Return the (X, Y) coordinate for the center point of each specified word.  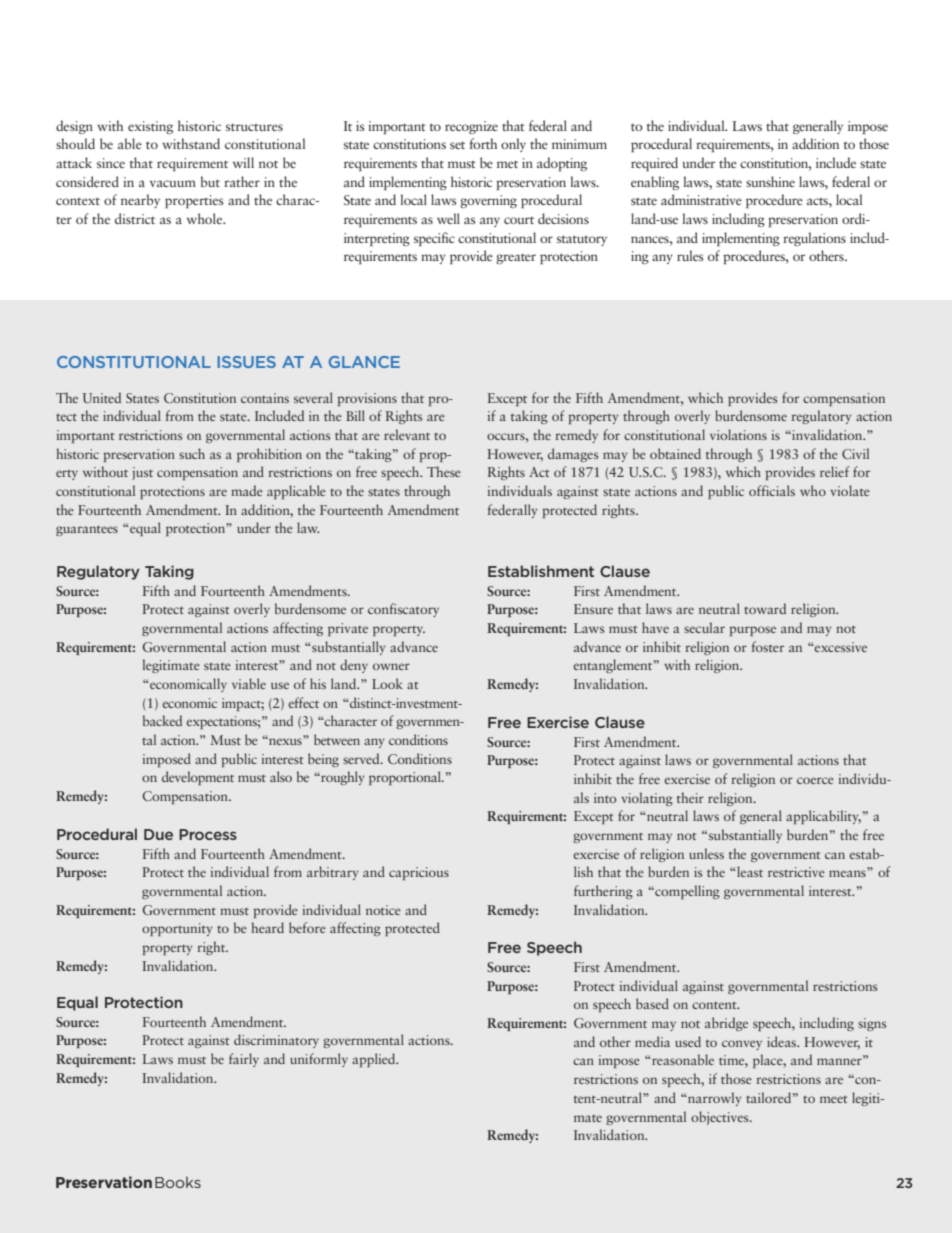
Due (158, 834)
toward (765, 608)
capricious (419, 873)
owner (391, 666)
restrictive (796, 872)
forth (483, 143)
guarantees (87, 531)
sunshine (770, 181)
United (102, 397)
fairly (244, 1060)
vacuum (173, 183)
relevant (407, 434)
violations (738, 434)
